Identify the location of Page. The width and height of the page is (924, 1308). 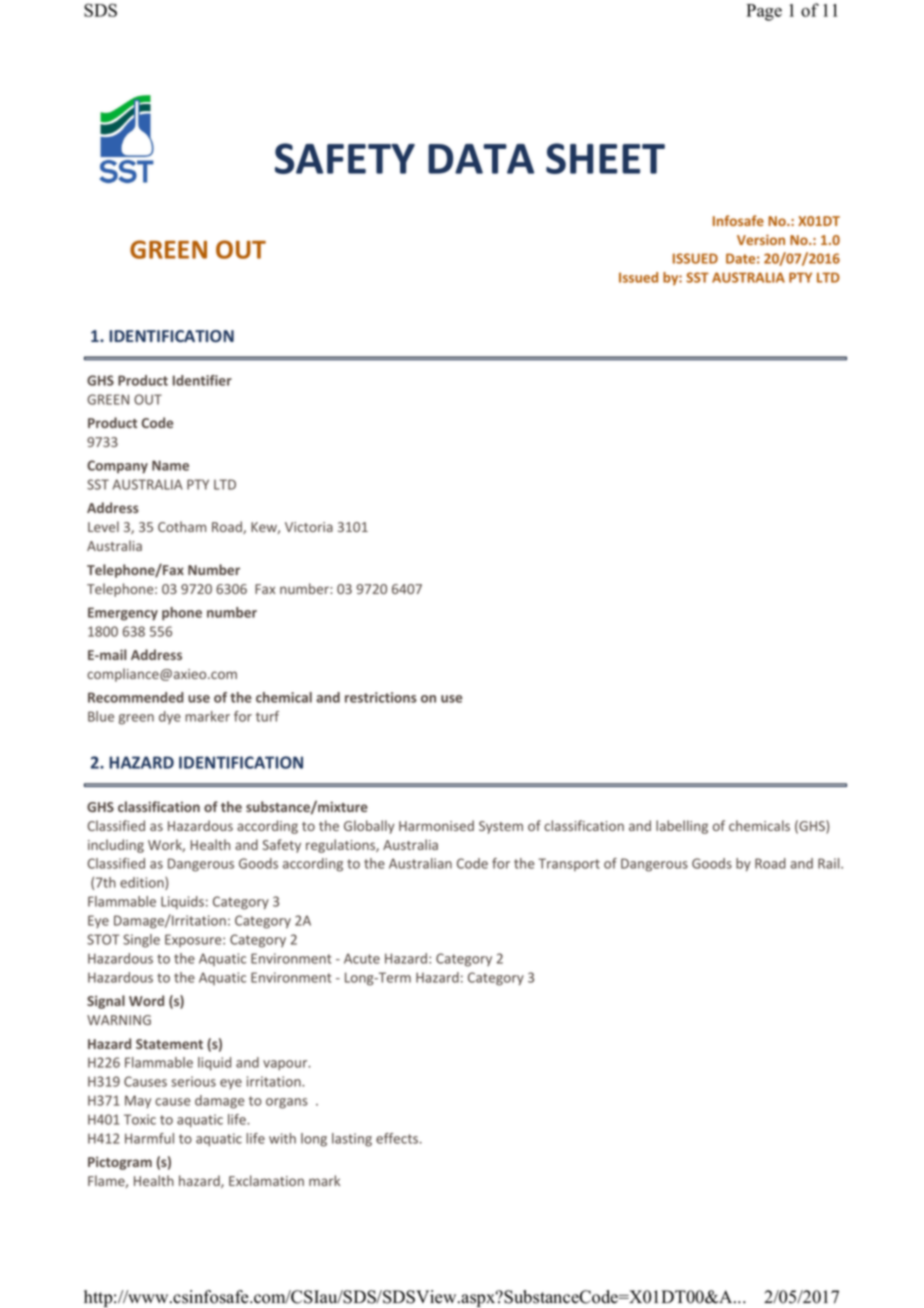
(764, 12).
